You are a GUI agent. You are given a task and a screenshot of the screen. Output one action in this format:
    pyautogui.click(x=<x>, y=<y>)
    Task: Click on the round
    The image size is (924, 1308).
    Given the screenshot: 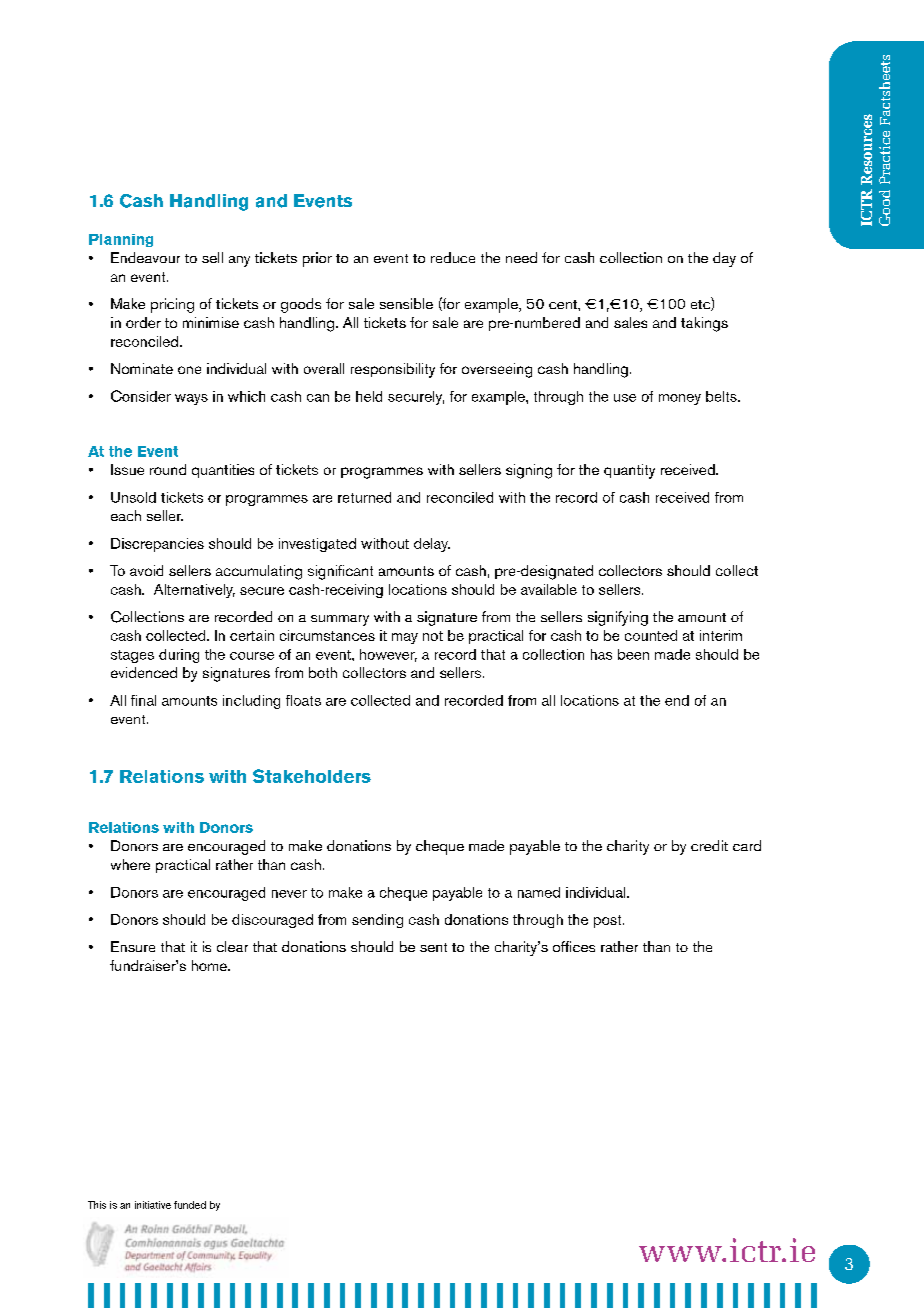 What is the action you would take?
    pyautogui.click(x=168, y=469)
